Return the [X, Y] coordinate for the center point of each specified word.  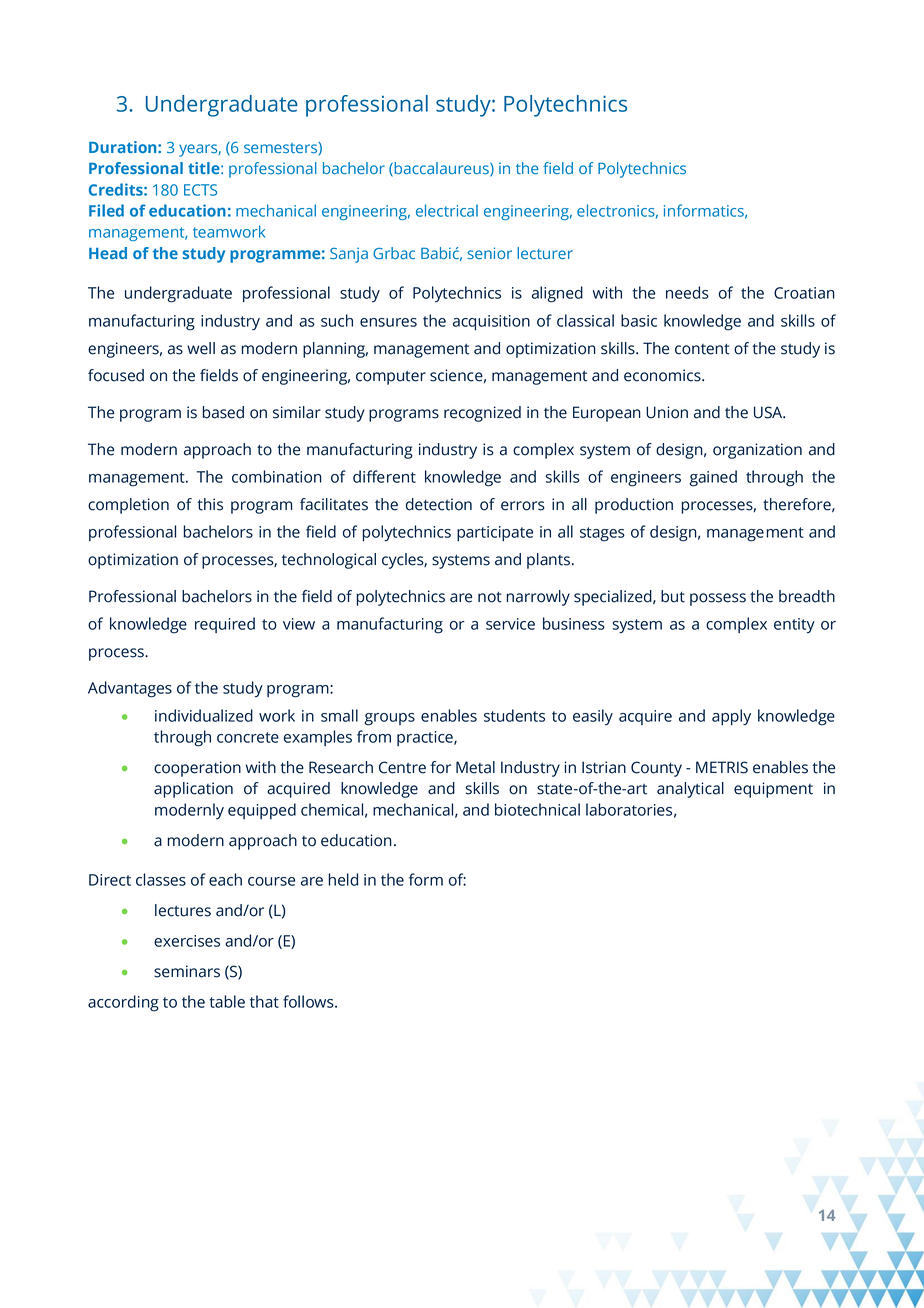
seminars [187, 971]
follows [309, 1001]
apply [731, 717]
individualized [204, 715]
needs [687, 292]
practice [426, 738]
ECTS [200, 190]
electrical [447, 210]
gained [713, 478]
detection [439, 504]
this [210, 504]
